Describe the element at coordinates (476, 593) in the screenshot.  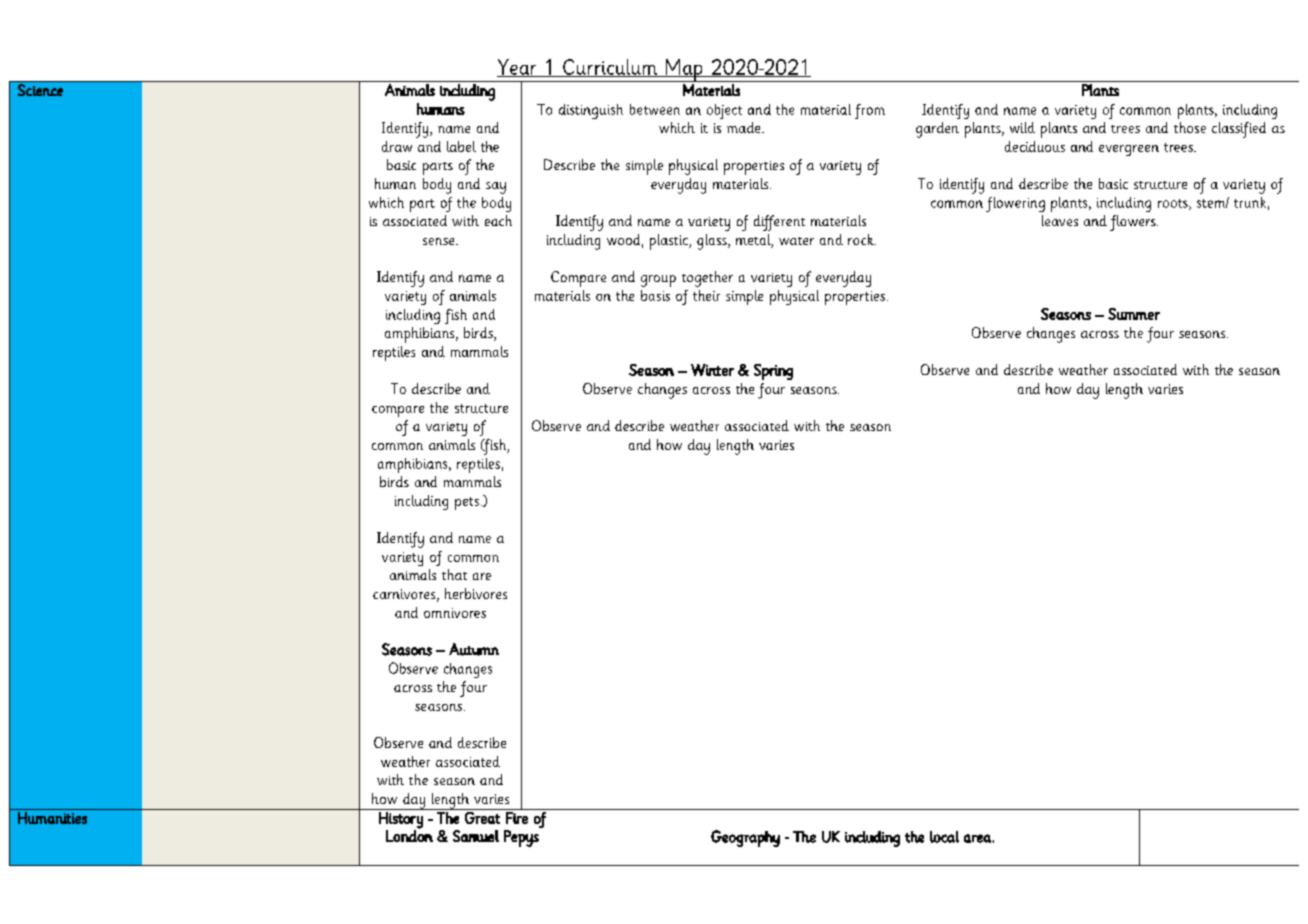
I see `herbivores` at that location.
